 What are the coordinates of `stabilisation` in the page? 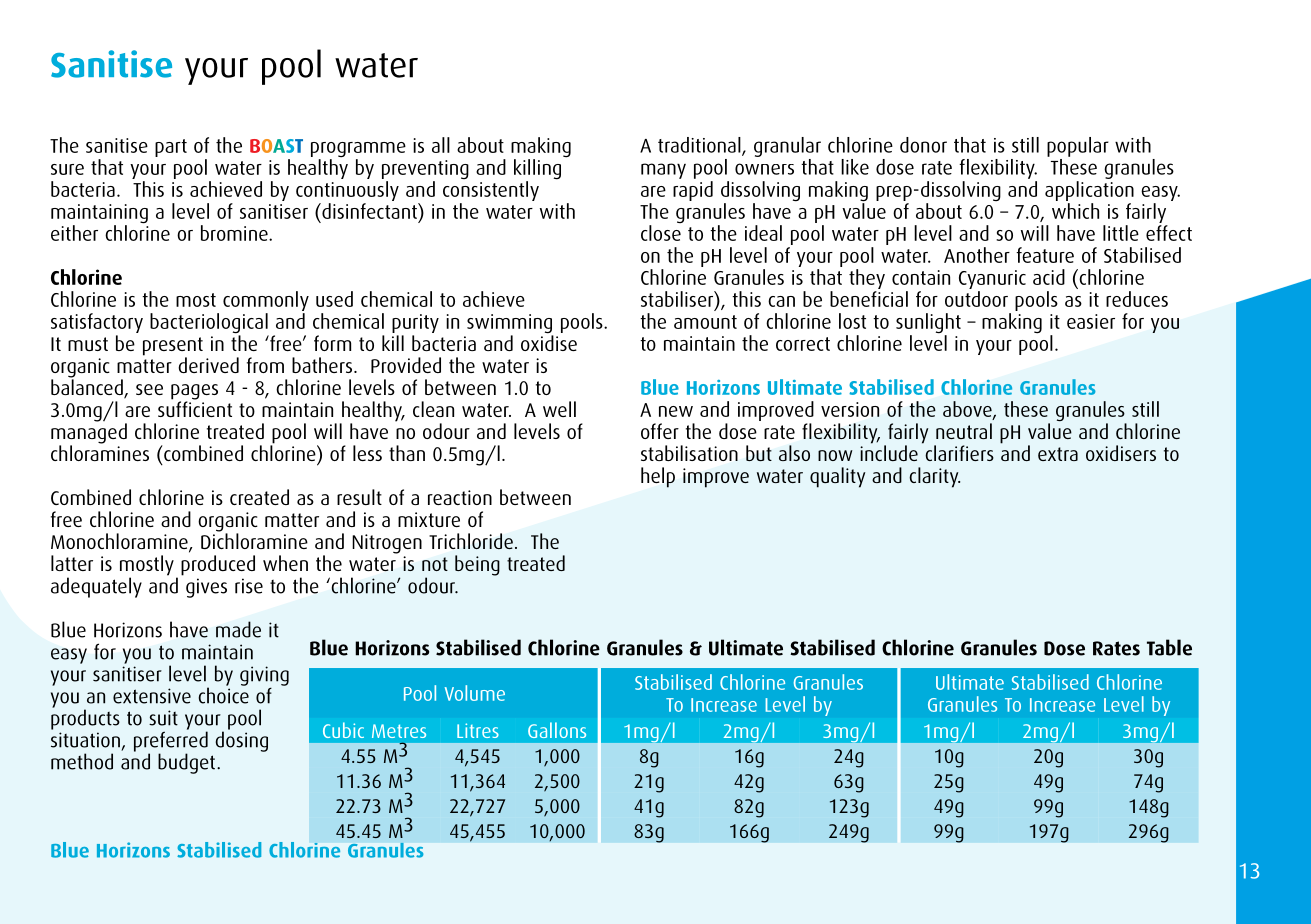 It's located at (689, 453).
